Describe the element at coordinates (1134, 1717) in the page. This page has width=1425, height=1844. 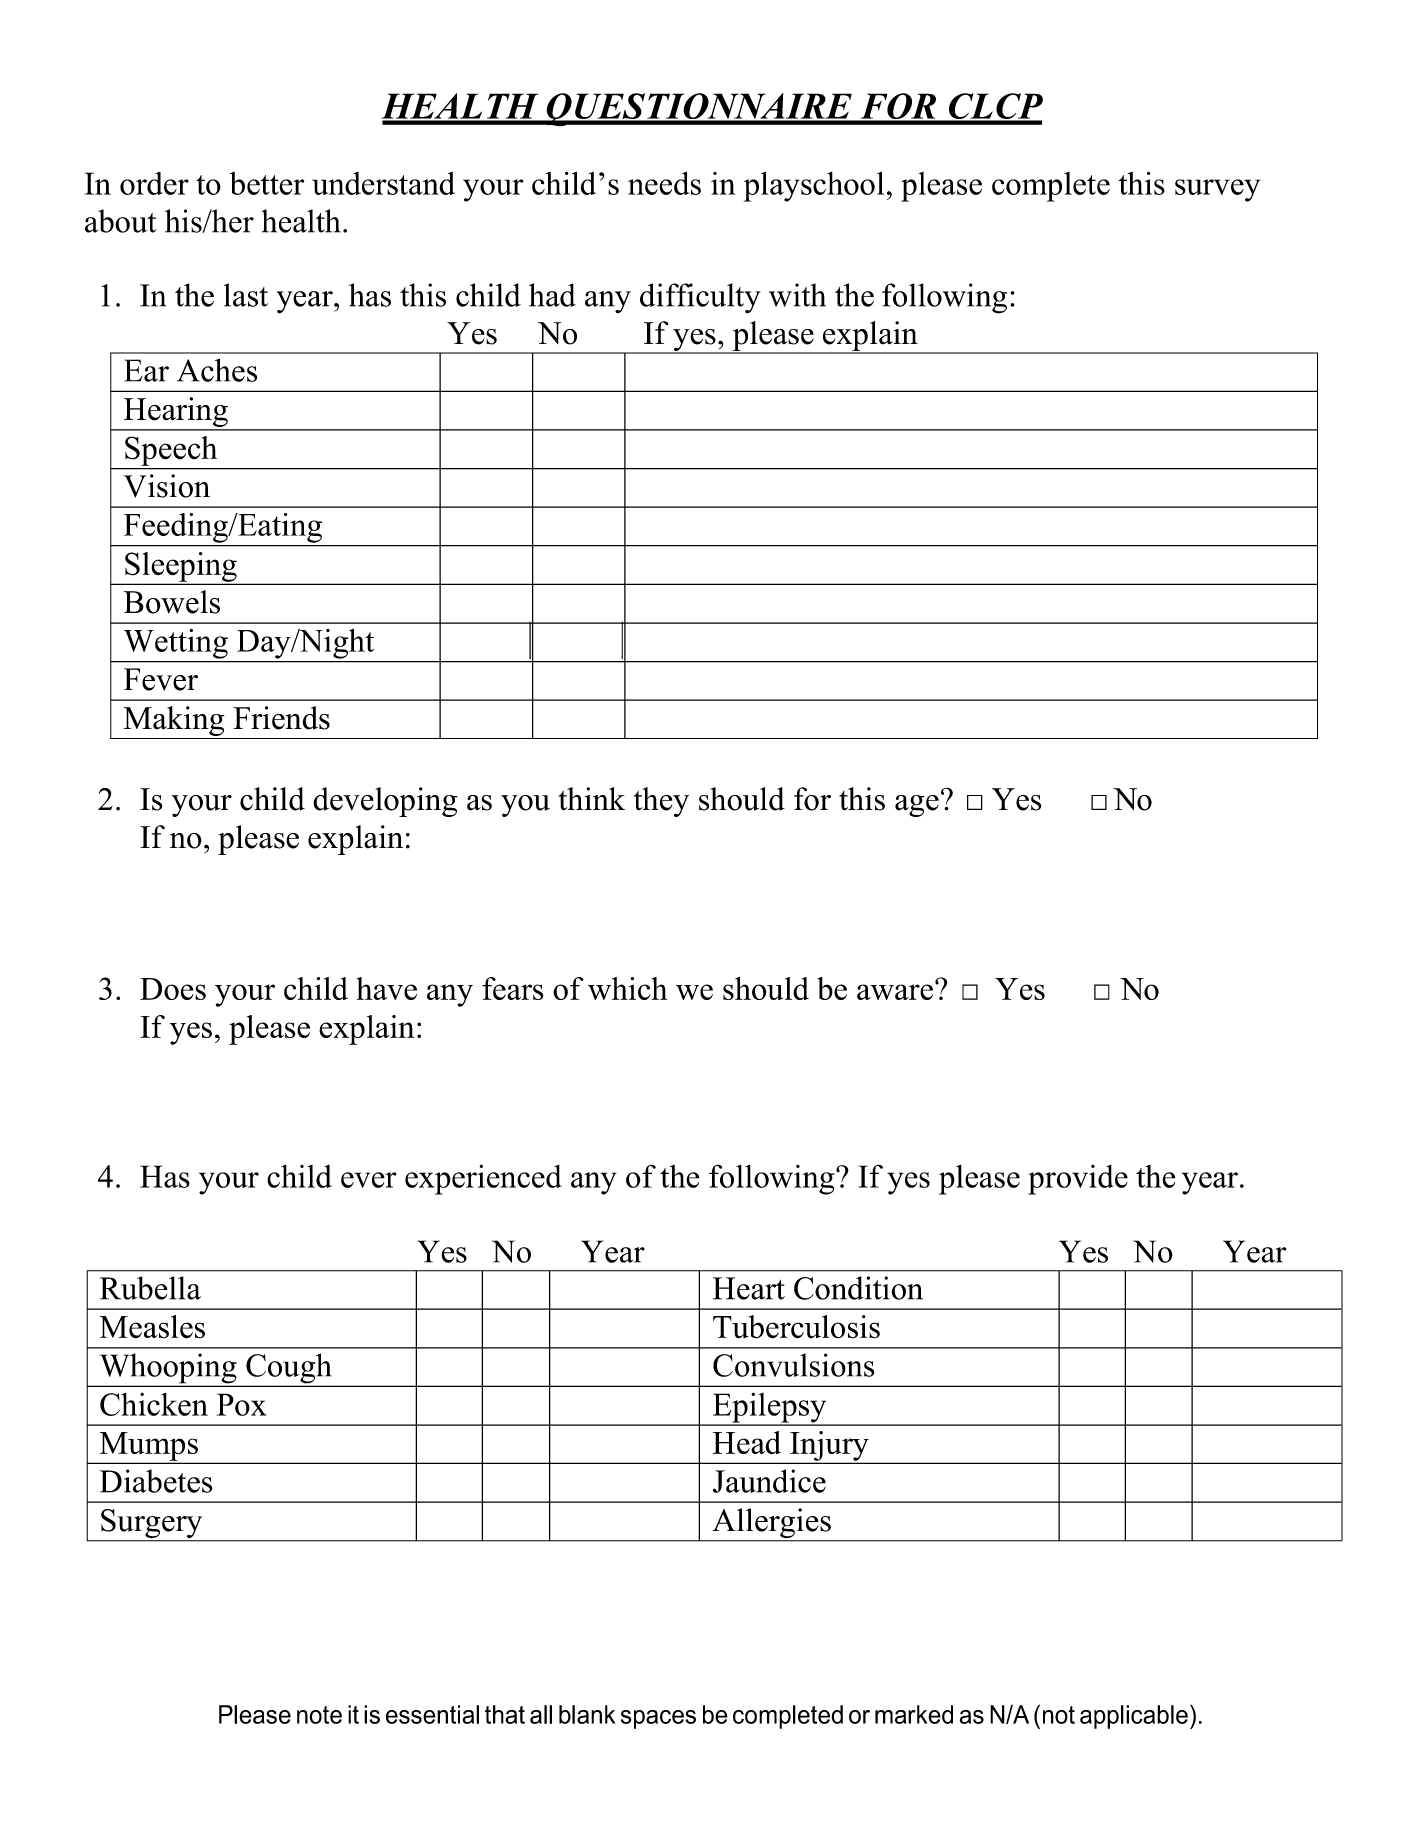
I see `applicable` at that location.
